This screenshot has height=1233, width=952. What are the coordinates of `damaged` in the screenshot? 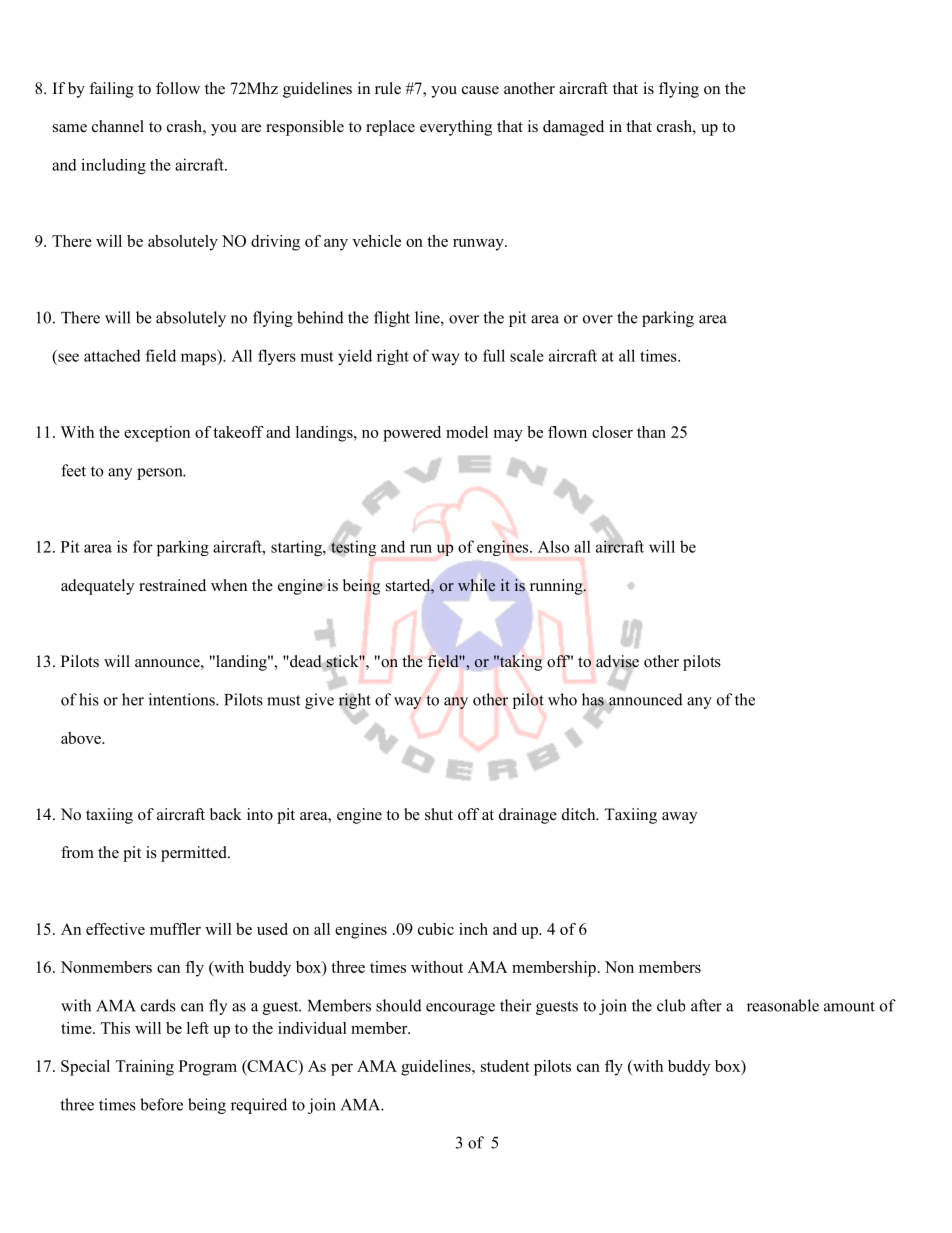 It's located at (573, 128).
